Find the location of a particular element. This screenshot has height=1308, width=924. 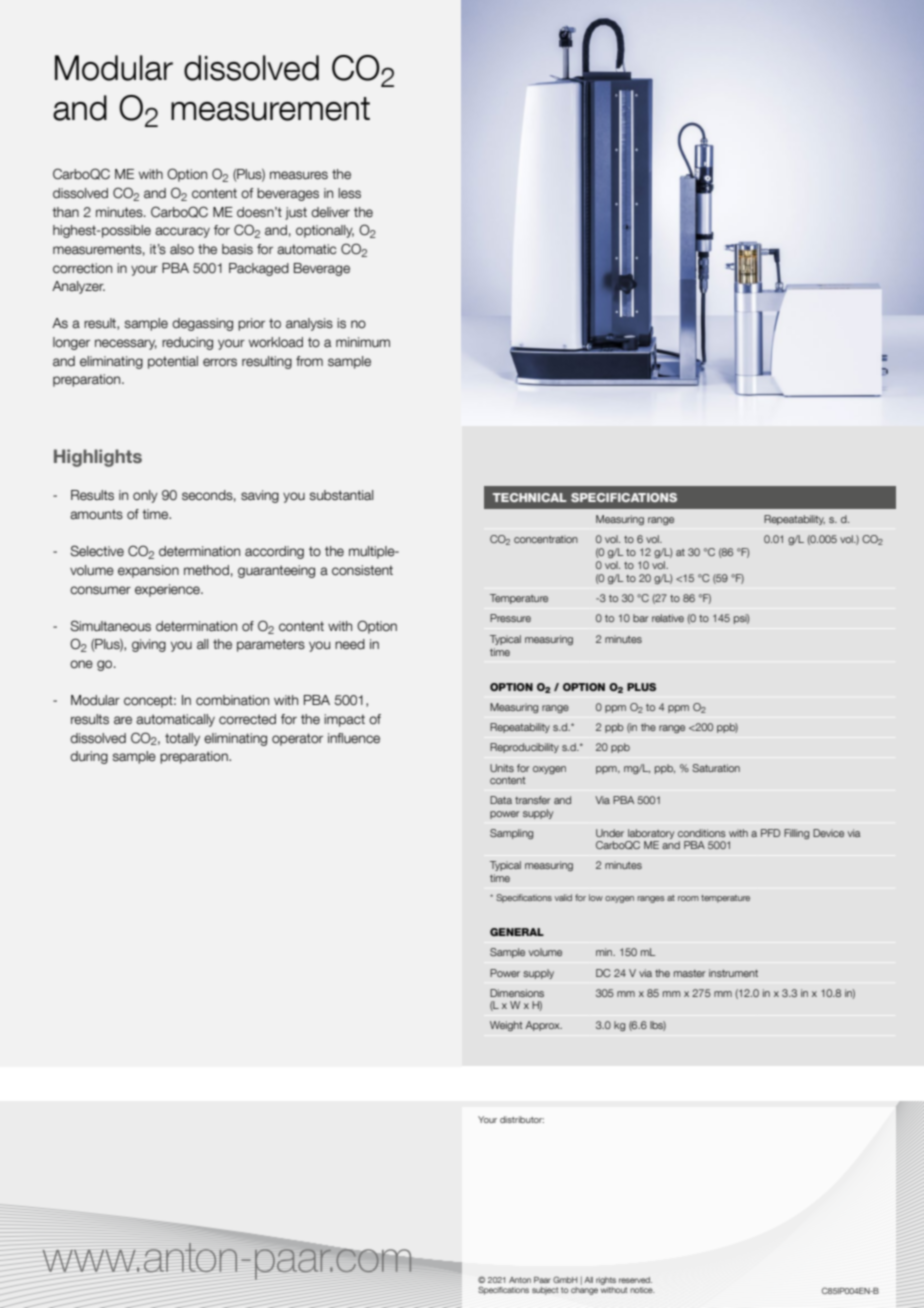

accuracy is located at coordinates (182, 232).
